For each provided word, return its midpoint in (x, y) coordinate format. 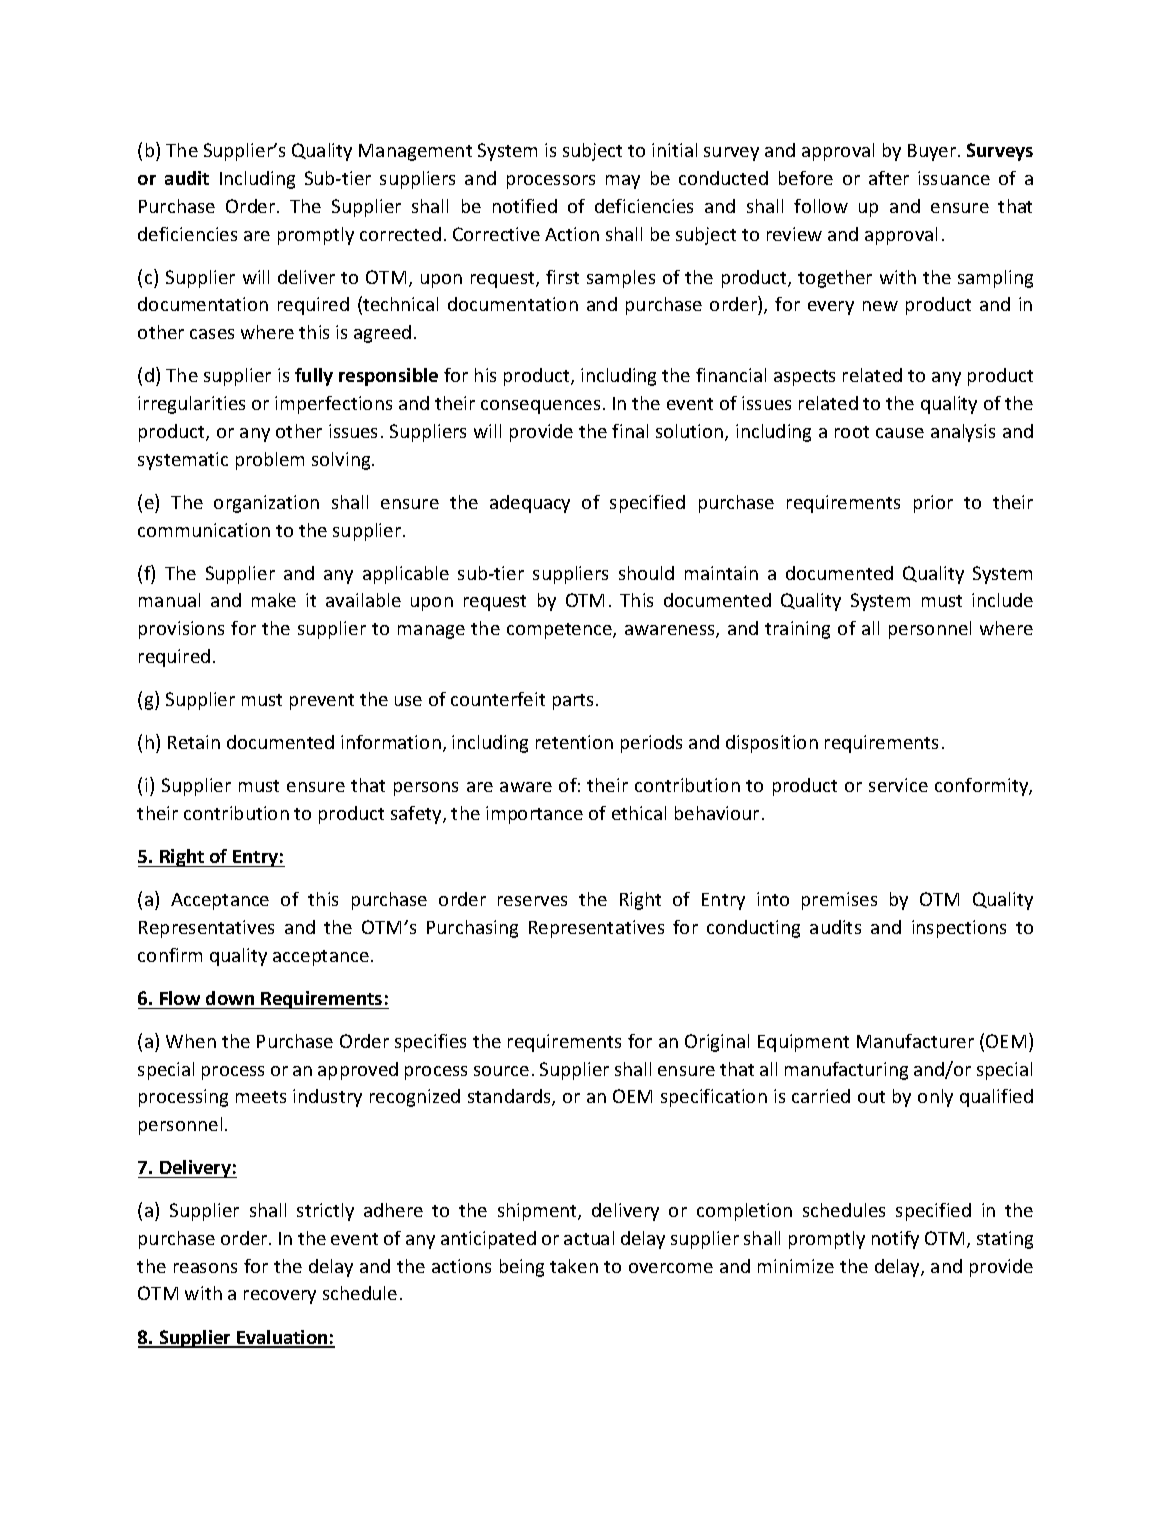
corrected (400, 234)
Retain (194, 742)
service (898, 785)
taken (574, 1266)
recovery (280, 1297)
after (889, 178)
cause (900, 433)
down (230, 998)
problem (270, 461)
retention (574, 742)
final (630, 431)
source (501, 1071)
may (623, 182)
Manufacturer (915, 1041)
